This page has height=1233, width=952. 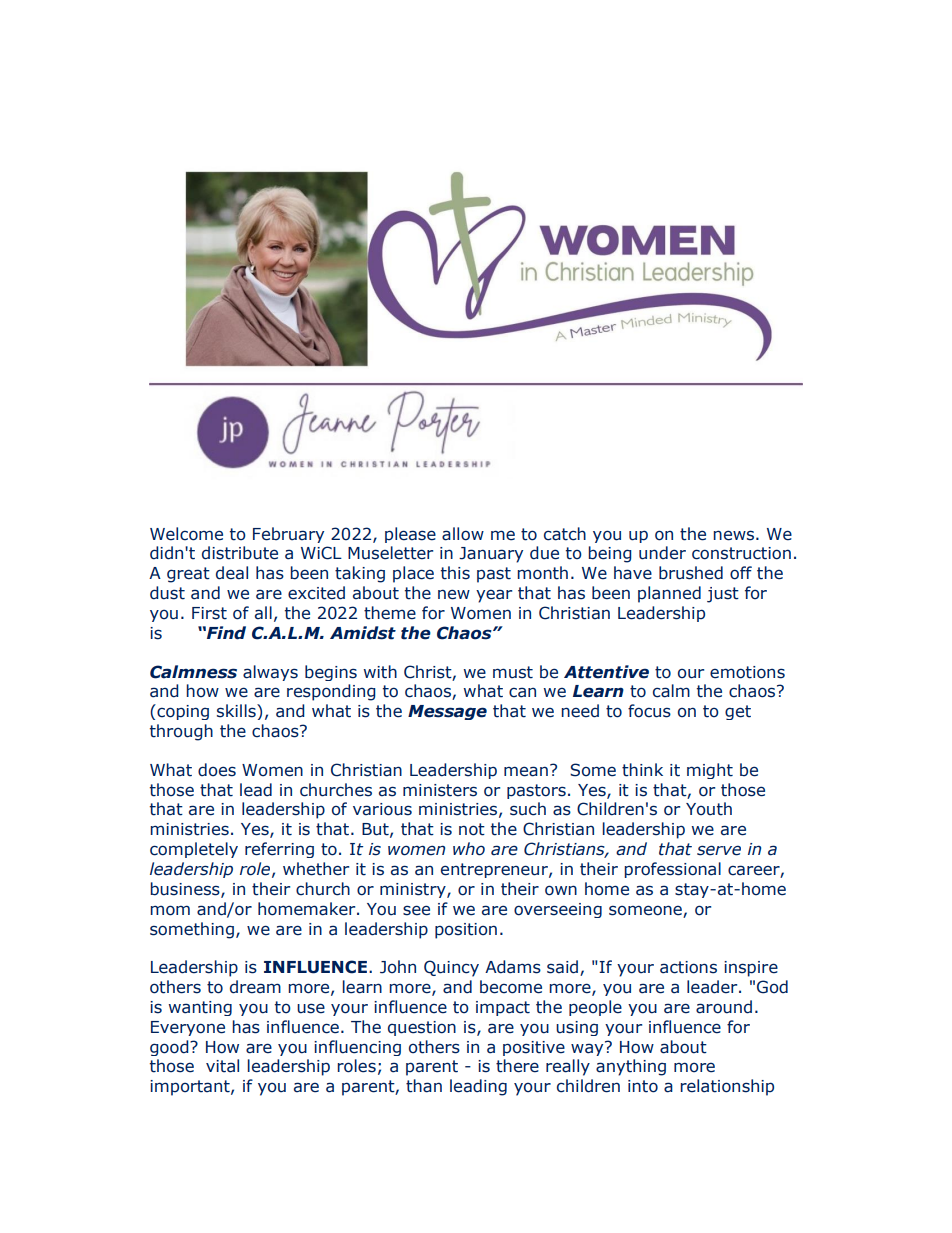 What do you see at coordinates (688, 967) in the page?
I see `actions` at bounding box center [688, 967].
